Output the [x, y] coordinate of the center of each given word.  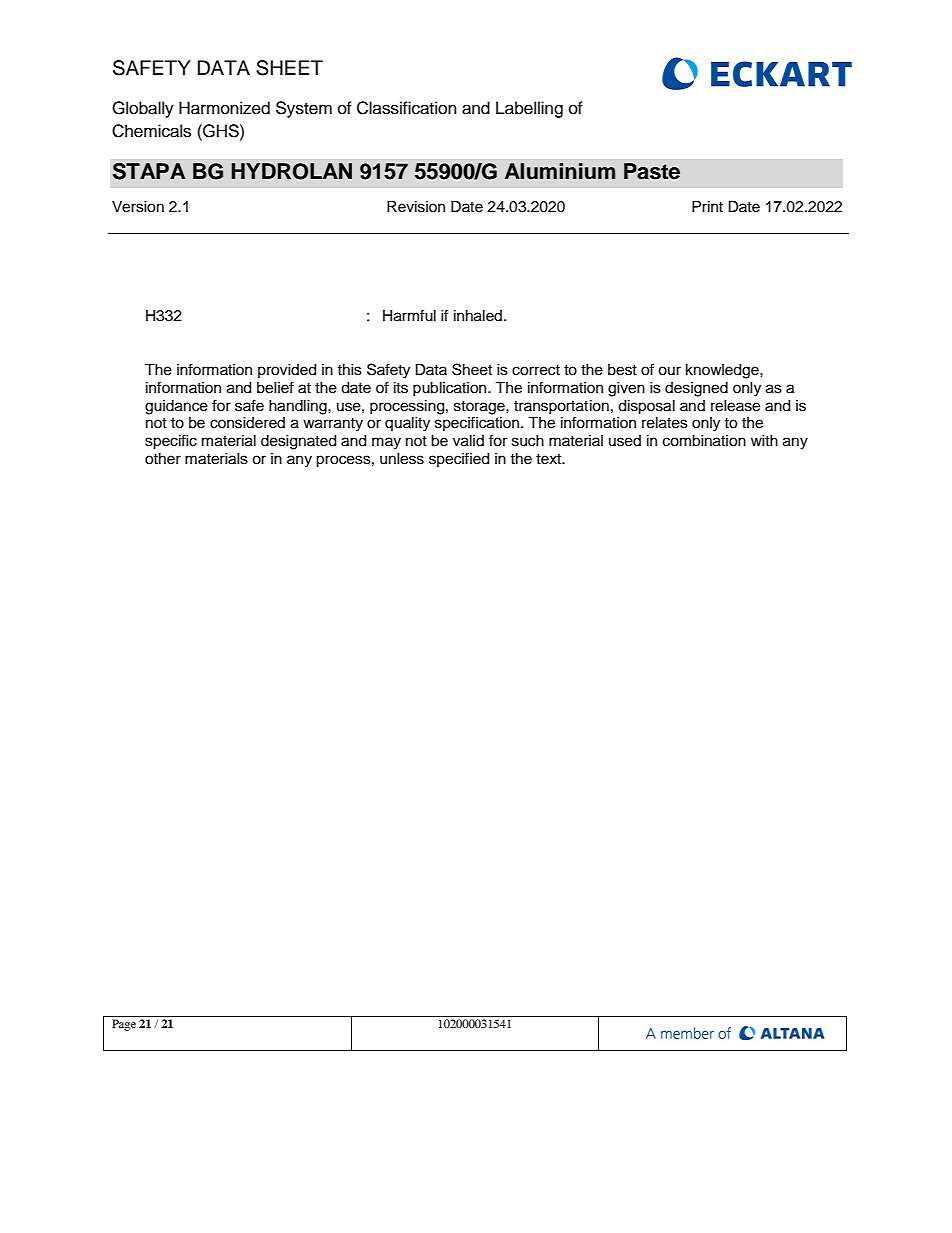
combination [704, 441]
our [669, 371]
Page [124, 1025]
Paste [652, 171]
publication [451, 389]
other [163, 459]
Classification [407, 108]
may [386, 443]
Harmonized [224, 108]
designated [298, 442]
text [550, 459]
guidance [176, 407]
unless [402, 459]
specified [459, 459]
